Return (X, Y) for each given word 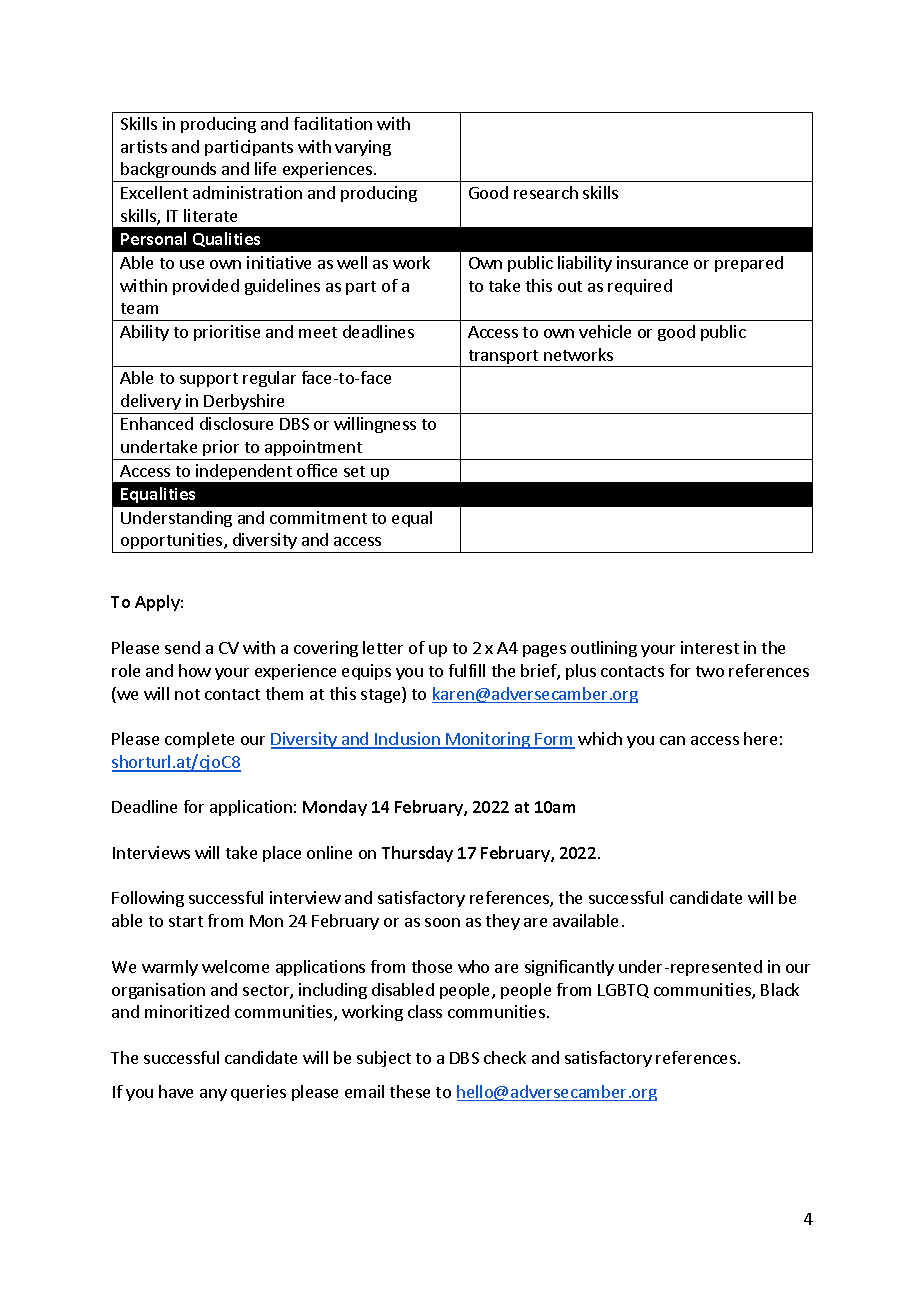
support (209, 380)
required (640, 287)
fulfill (467, 670)
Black (780, 989)
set (354, 471)
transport (503, 358)
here (760, 738)
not (187, 694)
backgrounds (169, 172)
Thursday (417, 854)
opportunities (172, 543)
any (213, 1095)
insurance (652, 262)
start (186, 921)
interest (710, 647)
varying (363, 148)
